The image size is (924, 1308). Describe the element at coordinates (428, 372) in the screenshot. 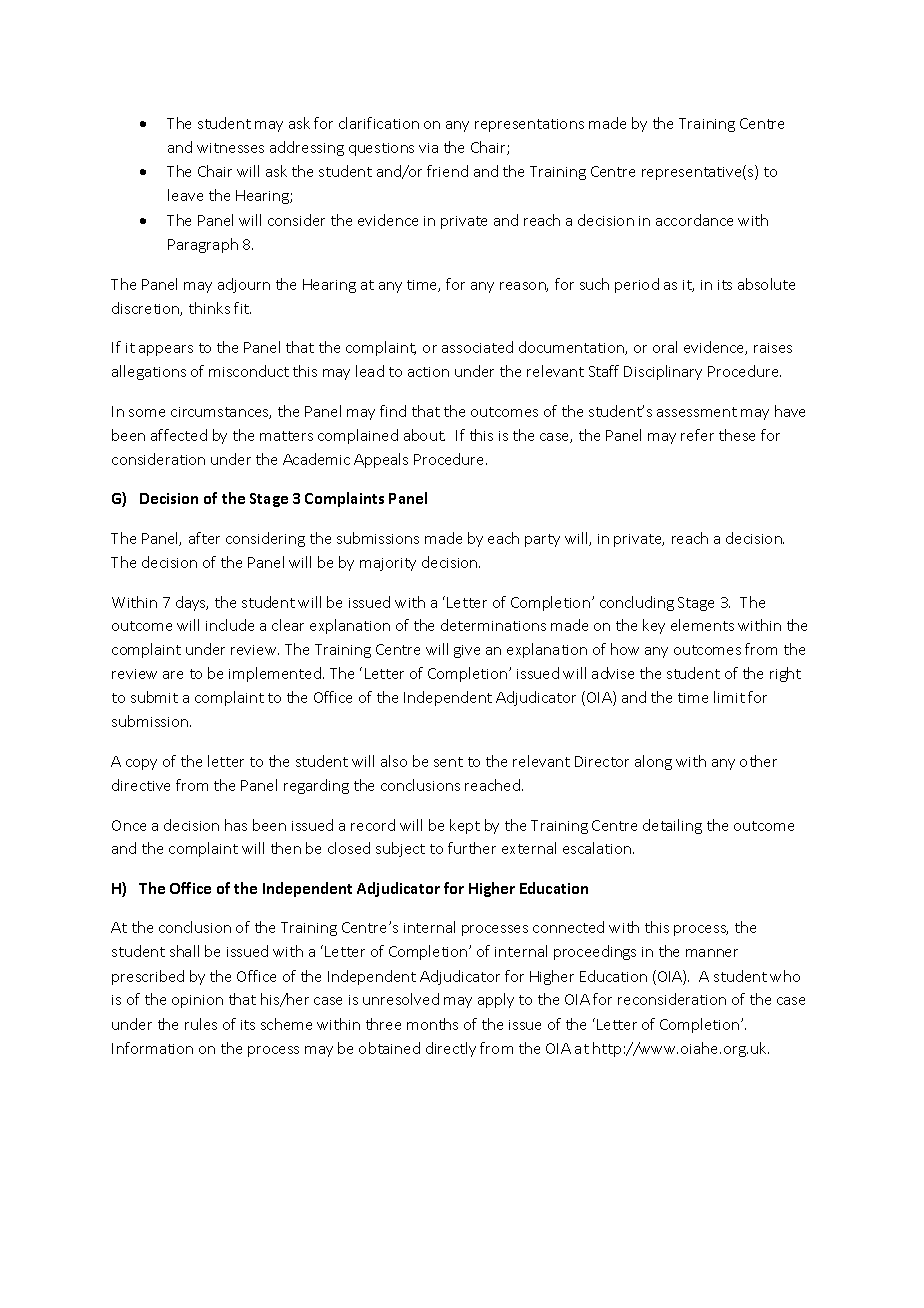

I see `action` at that location.
